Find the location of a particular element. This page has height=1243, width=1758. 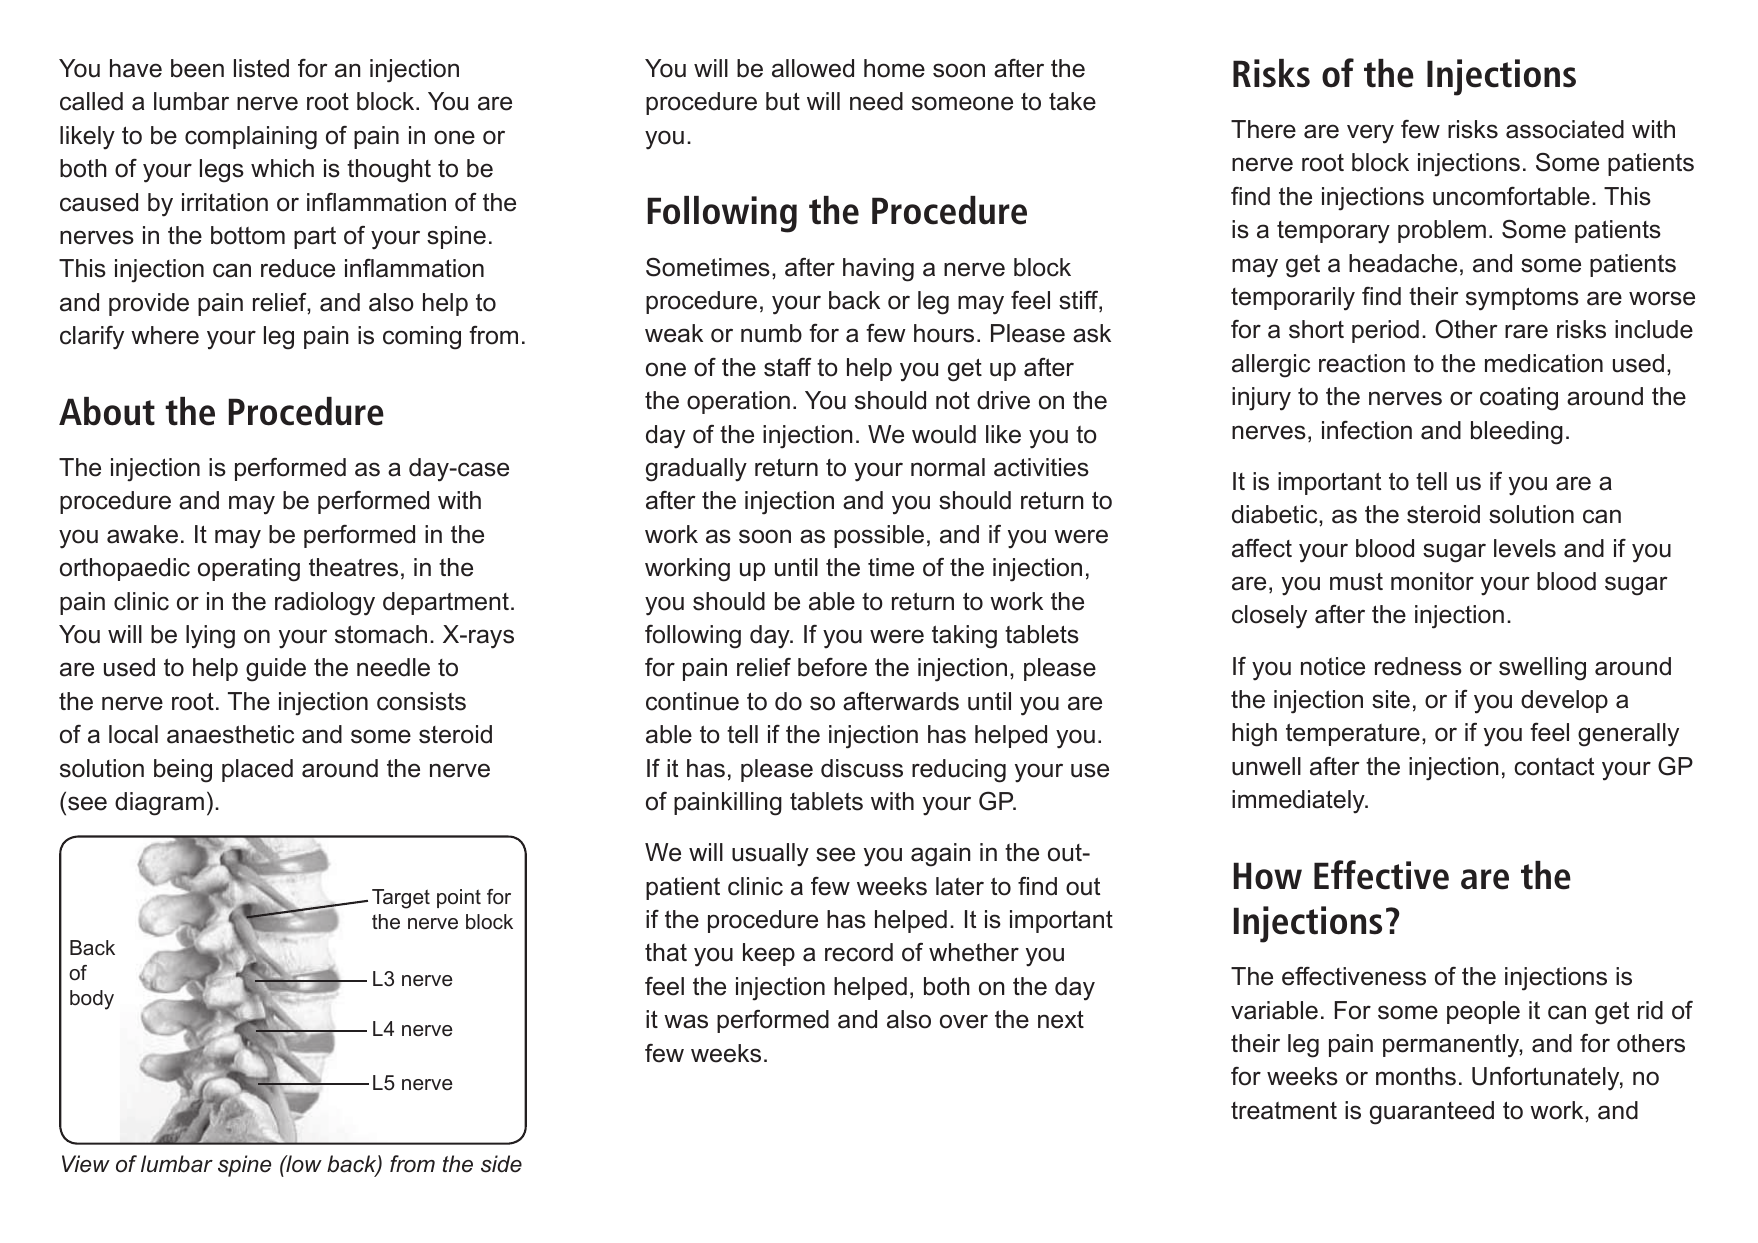

associated is located at coordinates (1565, 129).
